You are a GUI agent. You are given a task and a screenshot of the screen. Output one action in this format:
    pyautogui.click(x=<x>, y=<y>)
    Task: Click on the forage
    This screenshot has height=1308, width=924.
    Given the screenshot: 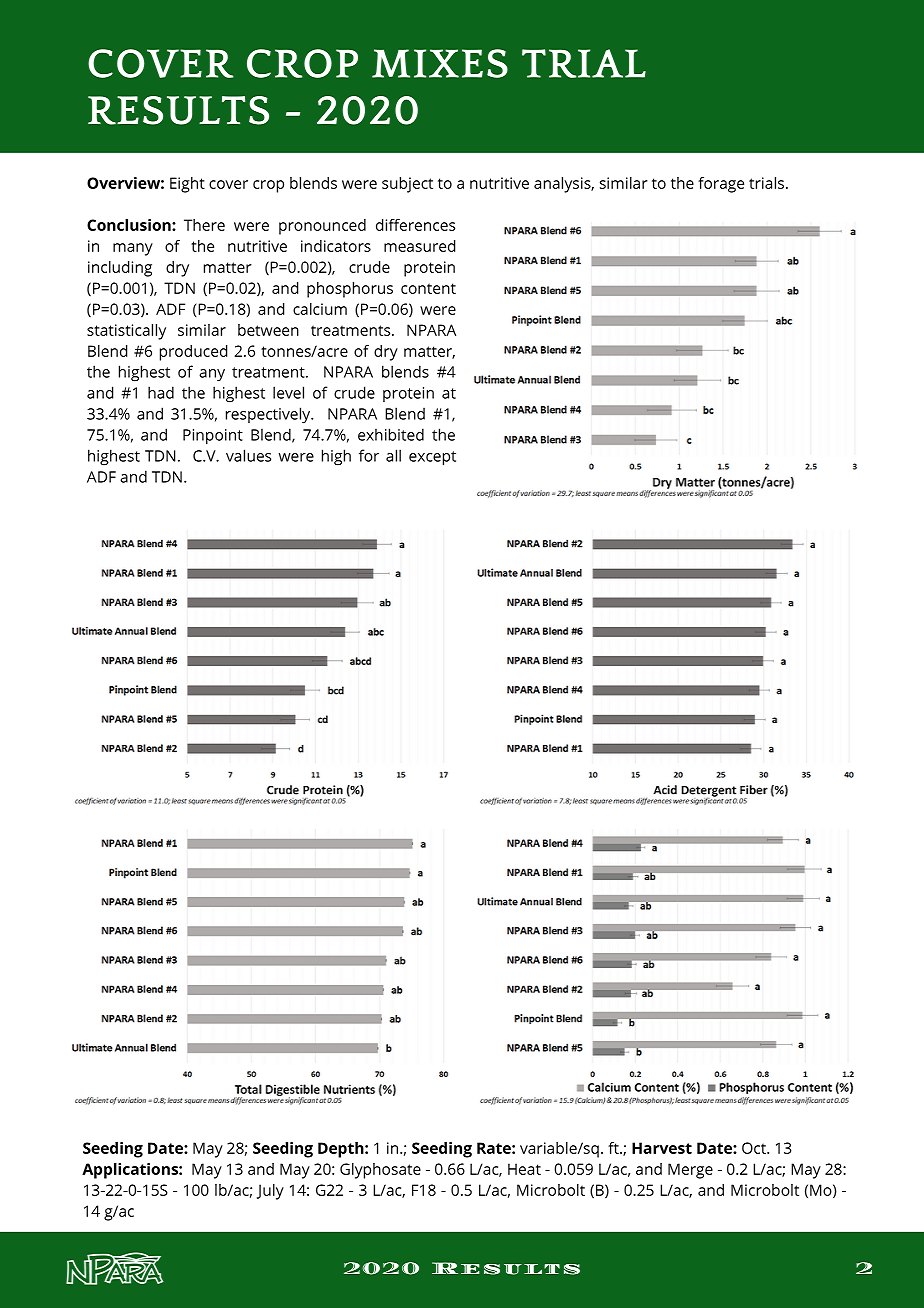 What is the action you would take?
    pyautogui.click(x=721, y=185)
